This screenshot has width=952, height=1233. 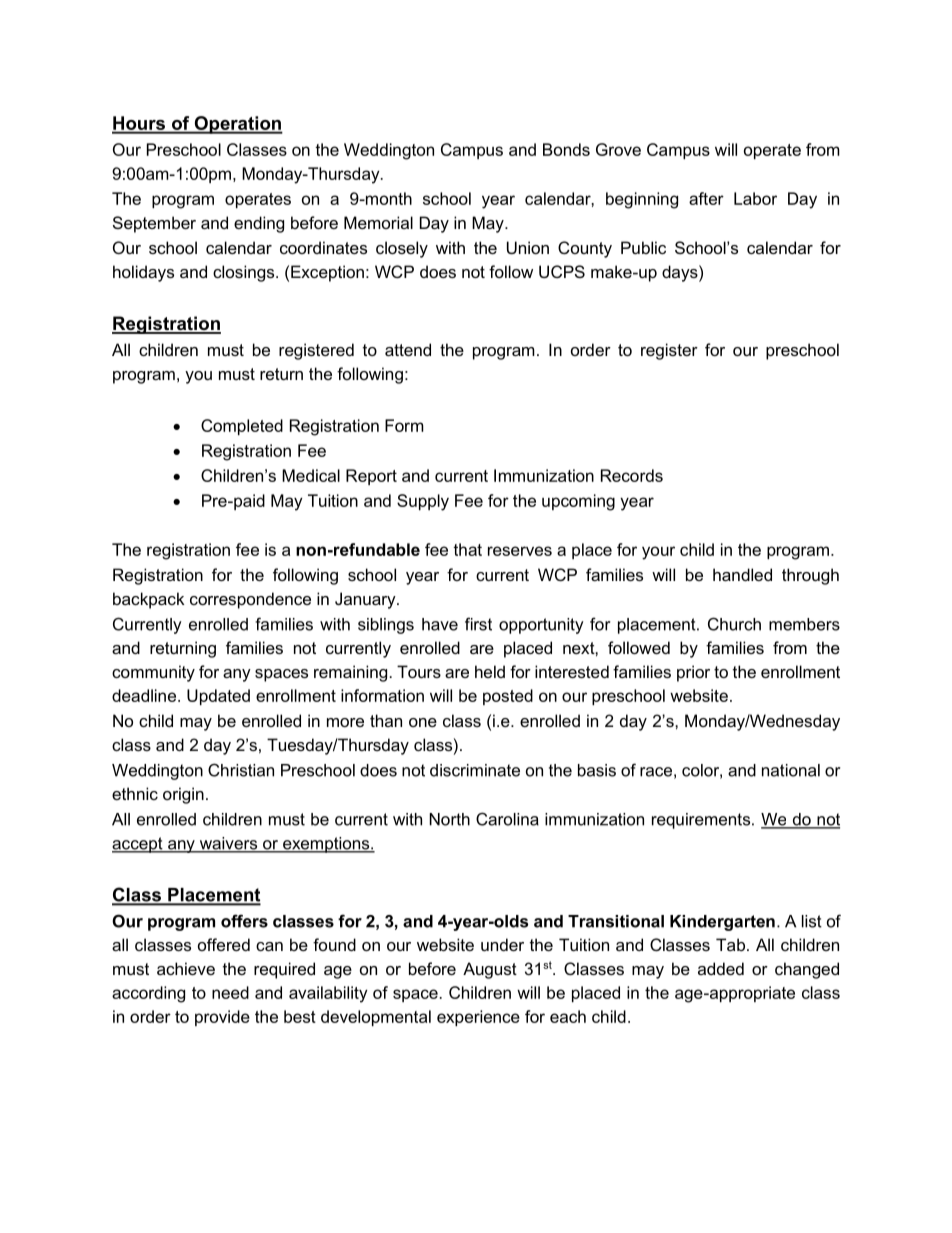 What do you see at coordinates (423, 502) in the screenshot?
I see `Supply` at bounding box center [423, 502].
